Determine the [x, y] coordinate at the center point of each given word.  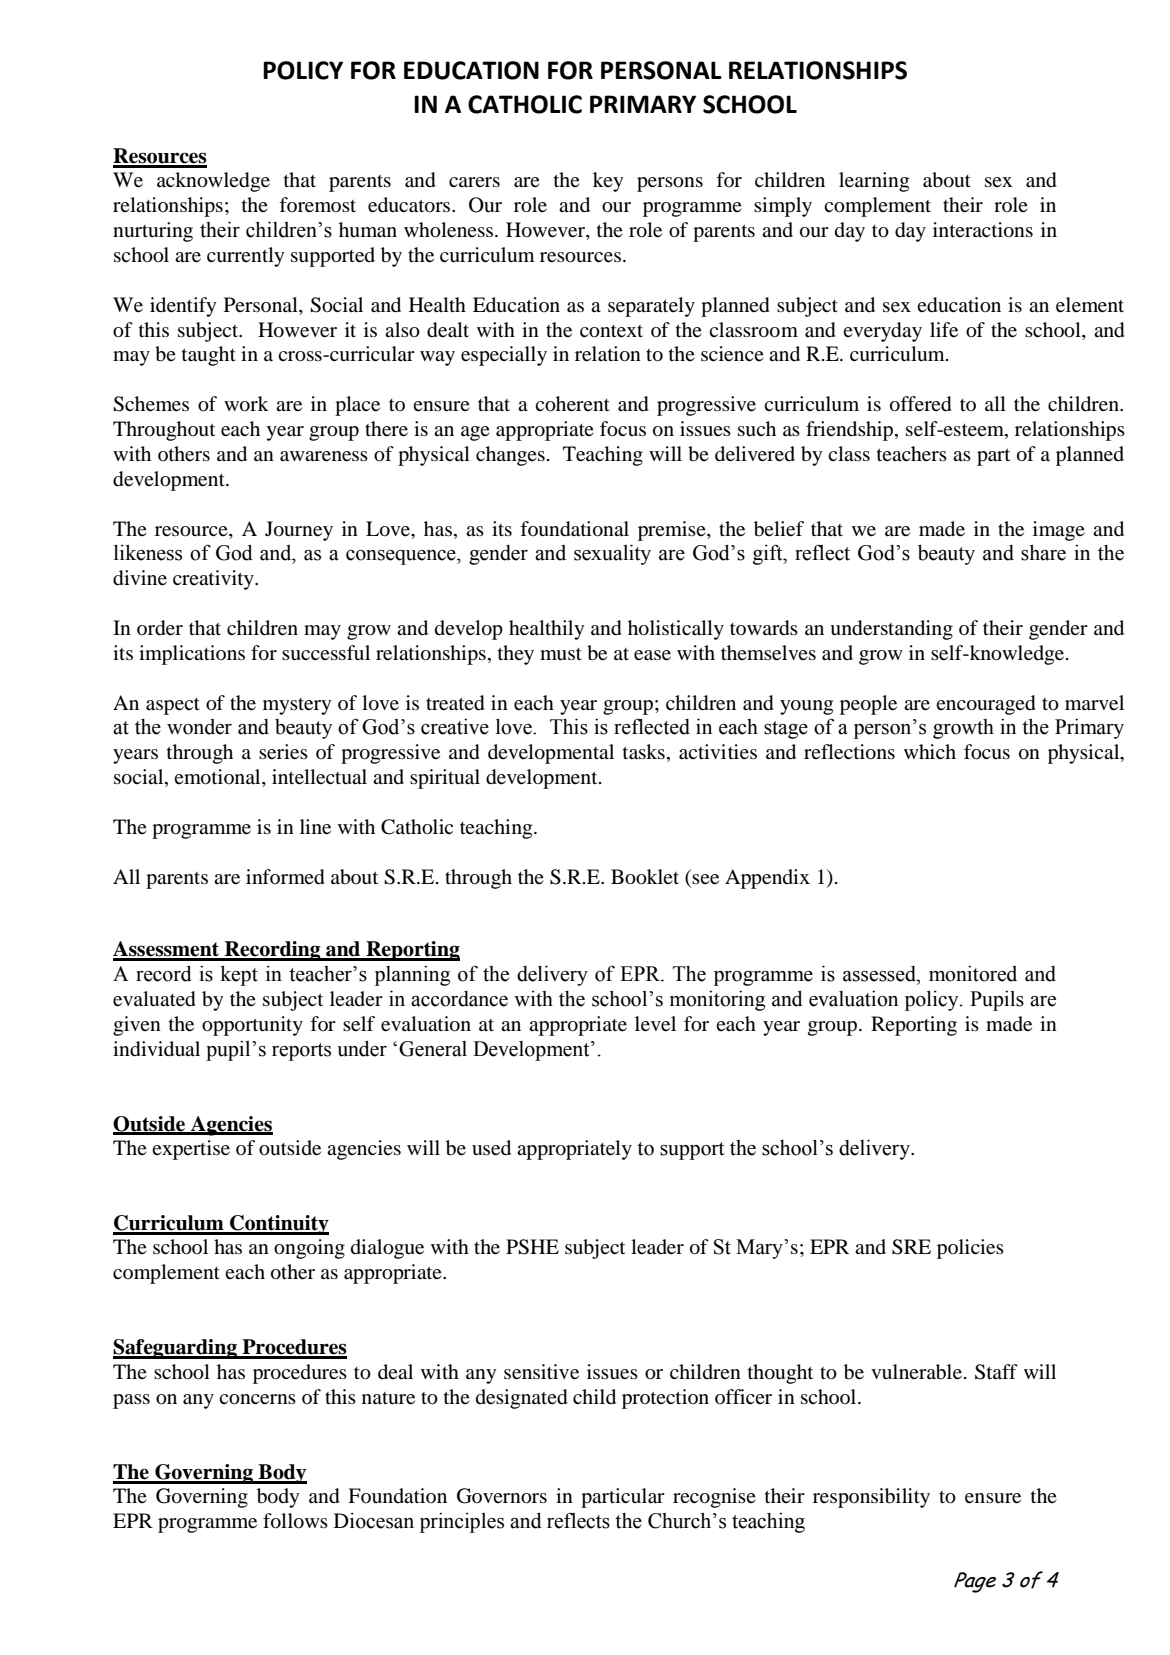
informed [285, 877]
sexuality [612, 554]
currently [245, 257]
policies [970, 1249]
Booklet [645, 877]
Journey [299, 531]
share [1043, 552]
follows [295, 1521]
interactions [983, 230]
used [491, 1148]
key [608, 182]
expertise [191, 1150]
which [930, 751]
